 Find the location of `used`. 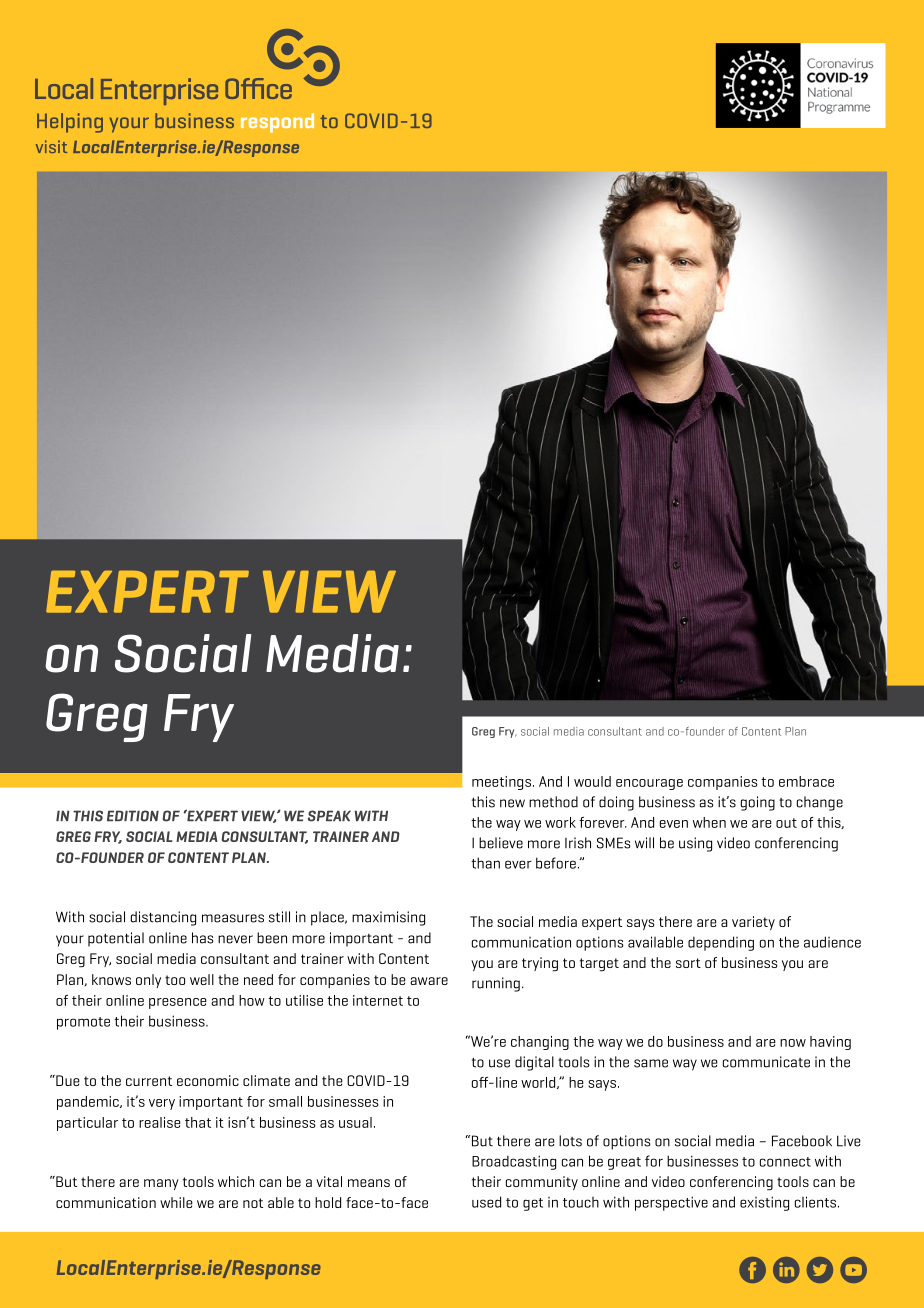

used is located at coordinates (486, 1202).
